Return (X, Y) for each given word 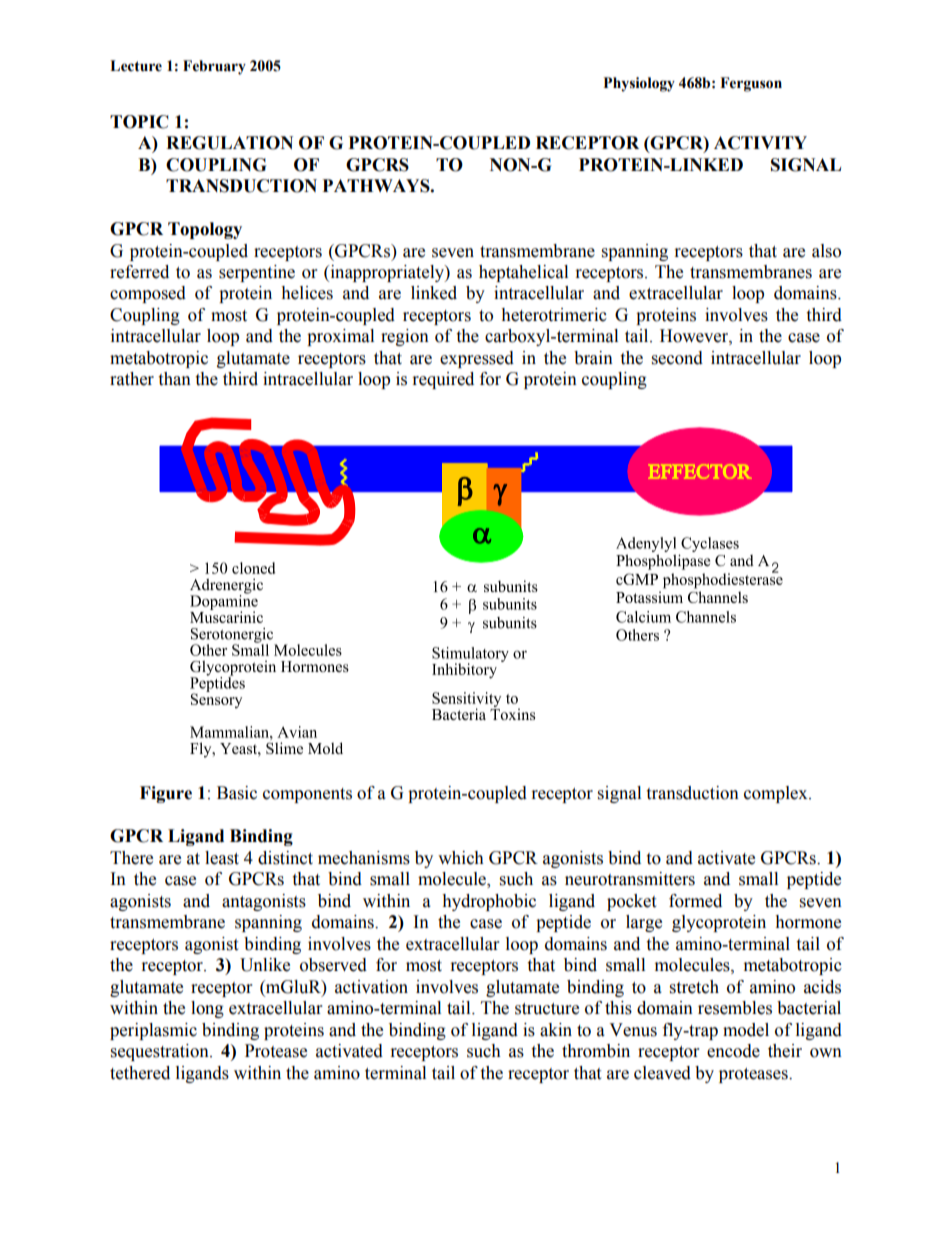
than (174, 379)
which (461, 858)
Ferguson (751, 84)
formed (695, 901)
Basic (237, 793)
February (214, 67)
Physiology (639, 84)
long (207, 1009)
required (443, 380)
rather (132, 379)
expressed (477, 359)
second (677, 358)
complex (777, 794)
